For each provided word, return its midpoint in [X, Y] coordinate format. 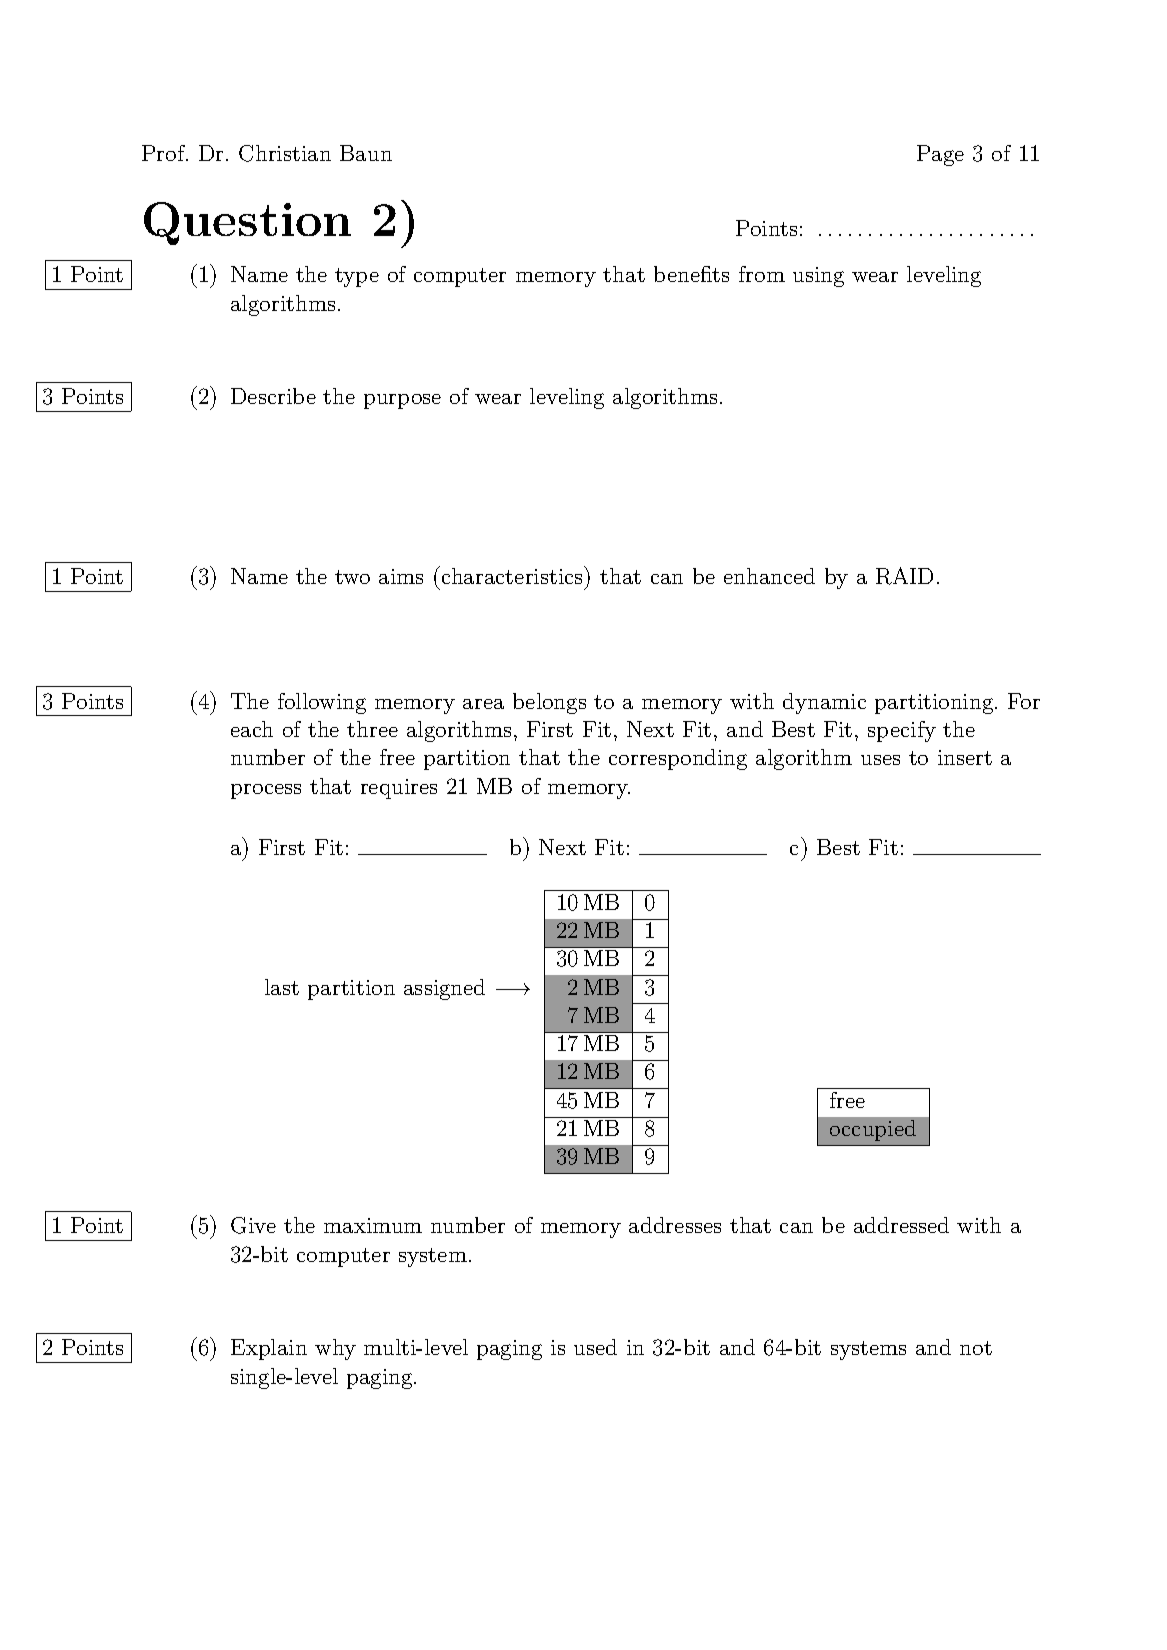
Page [940, 155]
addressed [901, 1225]
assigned [444, 989]
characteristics [513, 575]
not [976, 1348]
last [282, 987]
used [595, 1347]
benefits [691, 274]
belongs [549, 703]
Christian [285, 153]
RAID [904, 576]
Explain [269, 1349]
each [252, 729]
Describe [273, 396]
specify [902, 731]
